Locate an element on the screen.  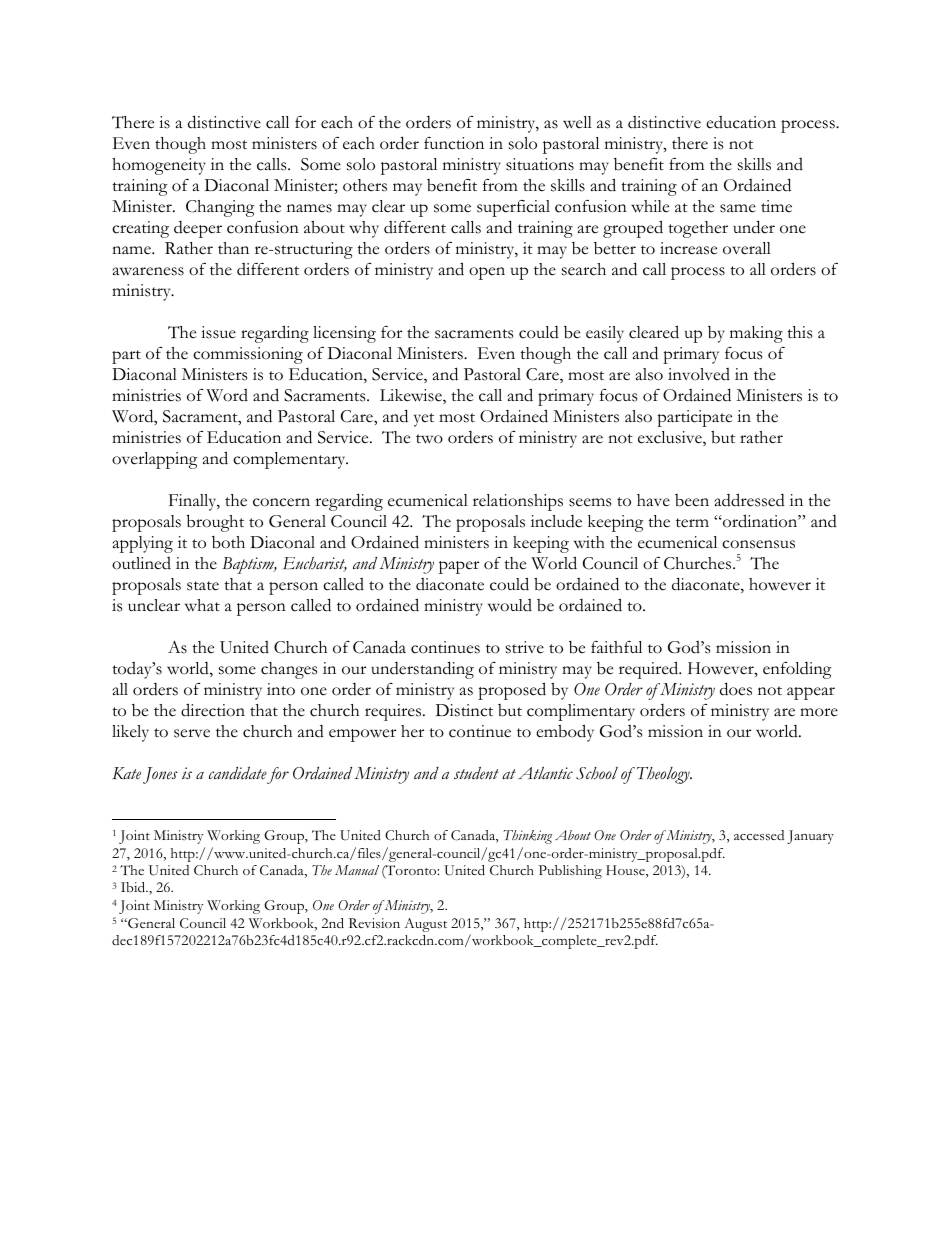
what is located at coordinates (202, 605).
